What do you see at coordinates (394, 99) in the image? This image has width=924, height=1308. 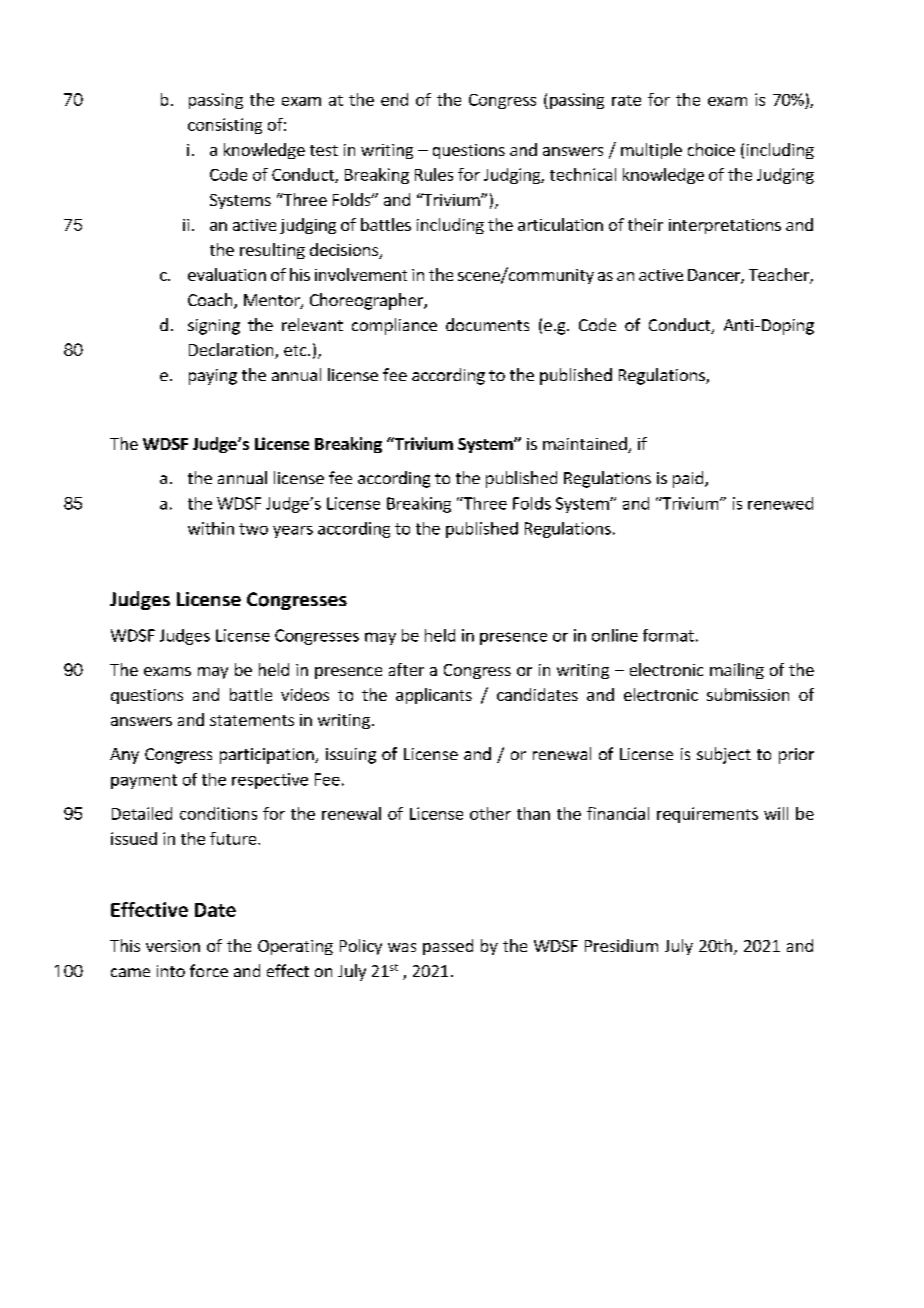 I see `end` at bounding box center [394, 99].
